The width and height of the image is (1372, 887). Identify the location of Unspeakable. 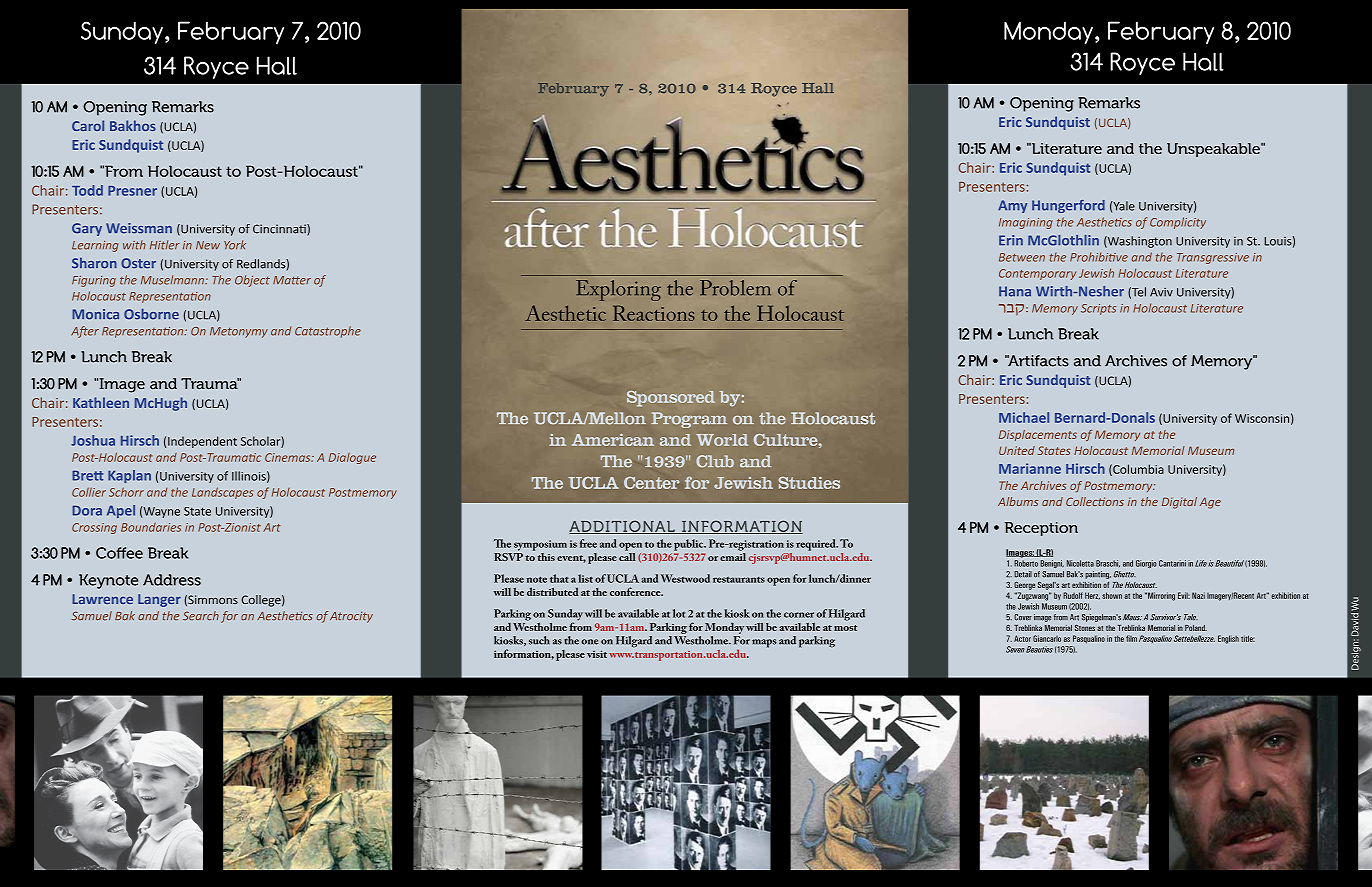
(1214, 150).
